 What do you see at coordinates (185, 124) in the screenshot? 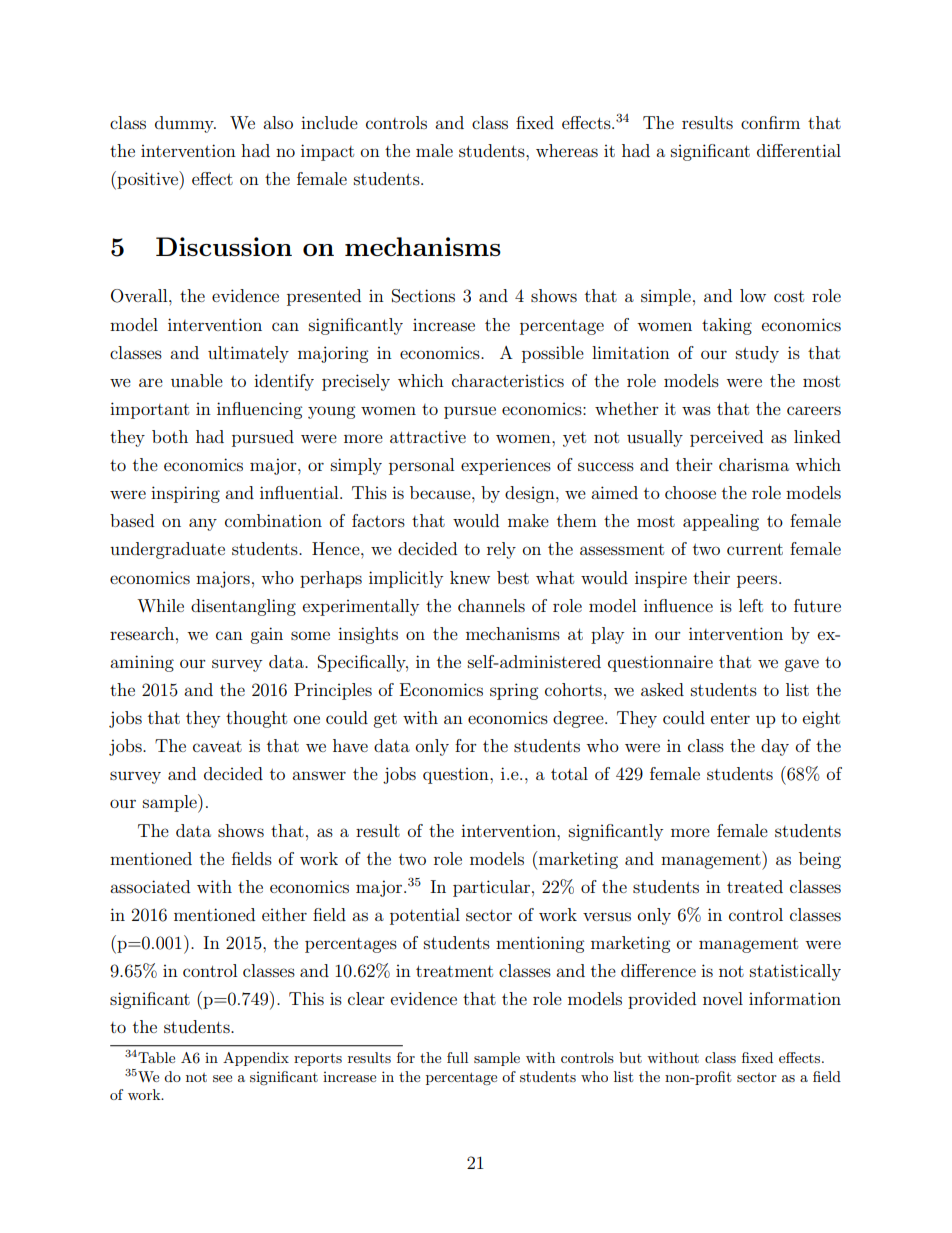
I see `dummy` at bounding box center [185, 124].
